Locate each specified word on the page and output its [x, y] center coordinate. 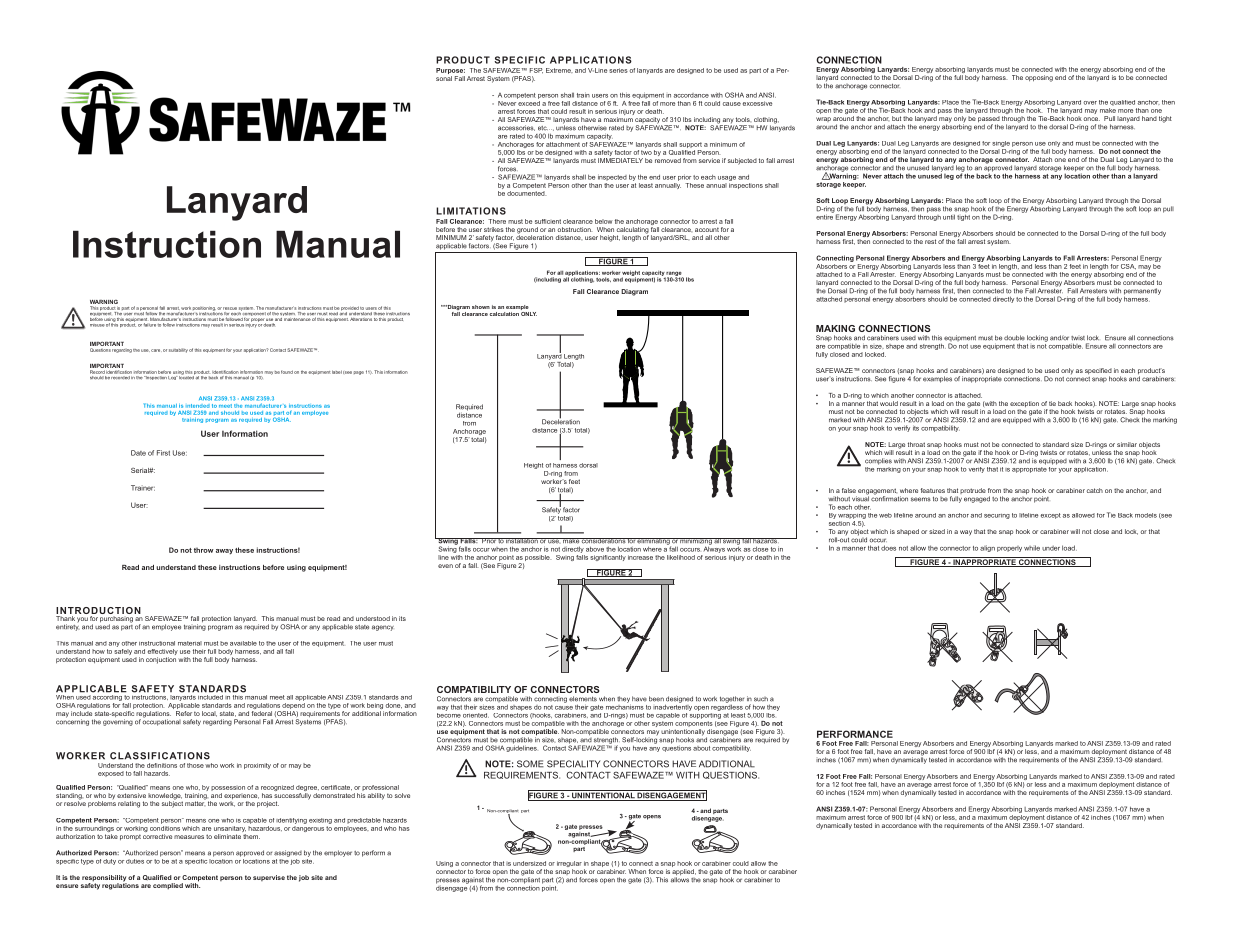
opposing [1039, 78]
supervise [269, 878]
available [243, 643]
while [1032, 548]
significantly [608, 558]
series [618, 70]
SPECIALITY [573, 764]
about [701, 748]
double [1014, 338]
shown [481, 307]
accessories [516, 128]
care [156, 350]
